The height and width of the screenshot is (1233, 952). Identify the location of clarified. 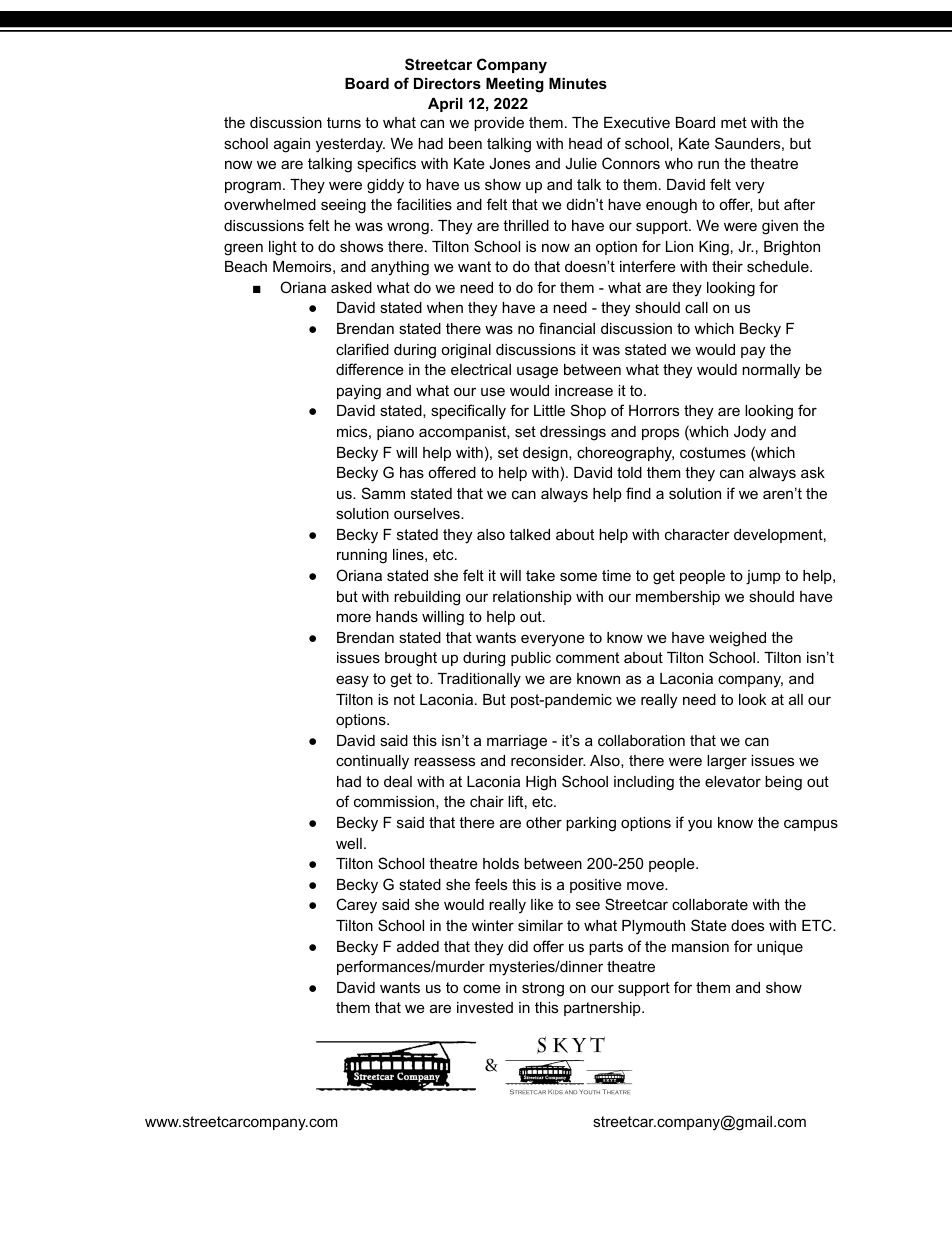
(362, 349).
